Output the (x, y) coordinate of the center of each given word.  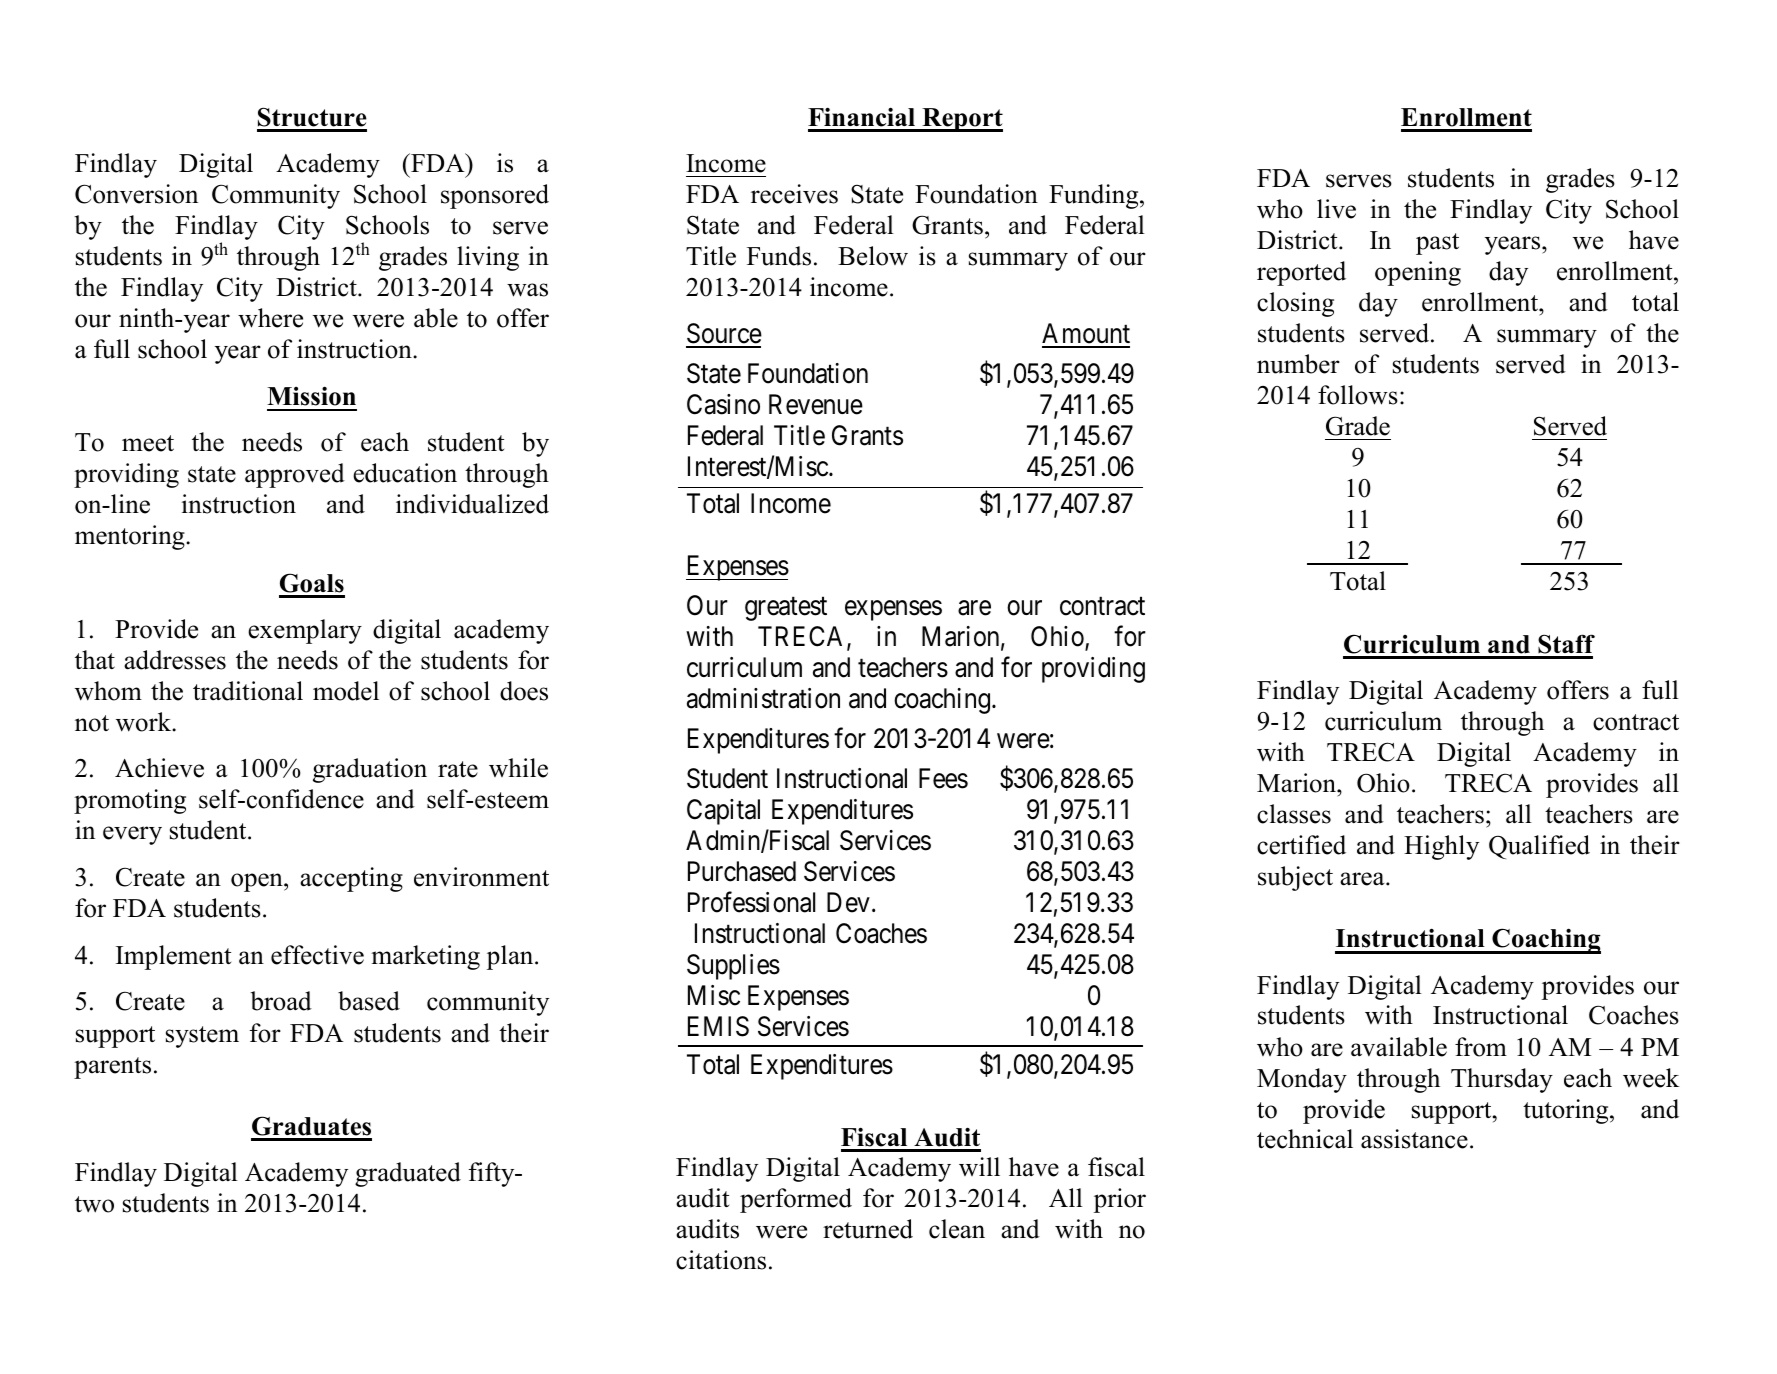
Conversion (136, 194)
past (1437, 244)
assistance (1414, 1139)
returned (868, 1229)
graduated (408, 1174)
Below (873, 256)
